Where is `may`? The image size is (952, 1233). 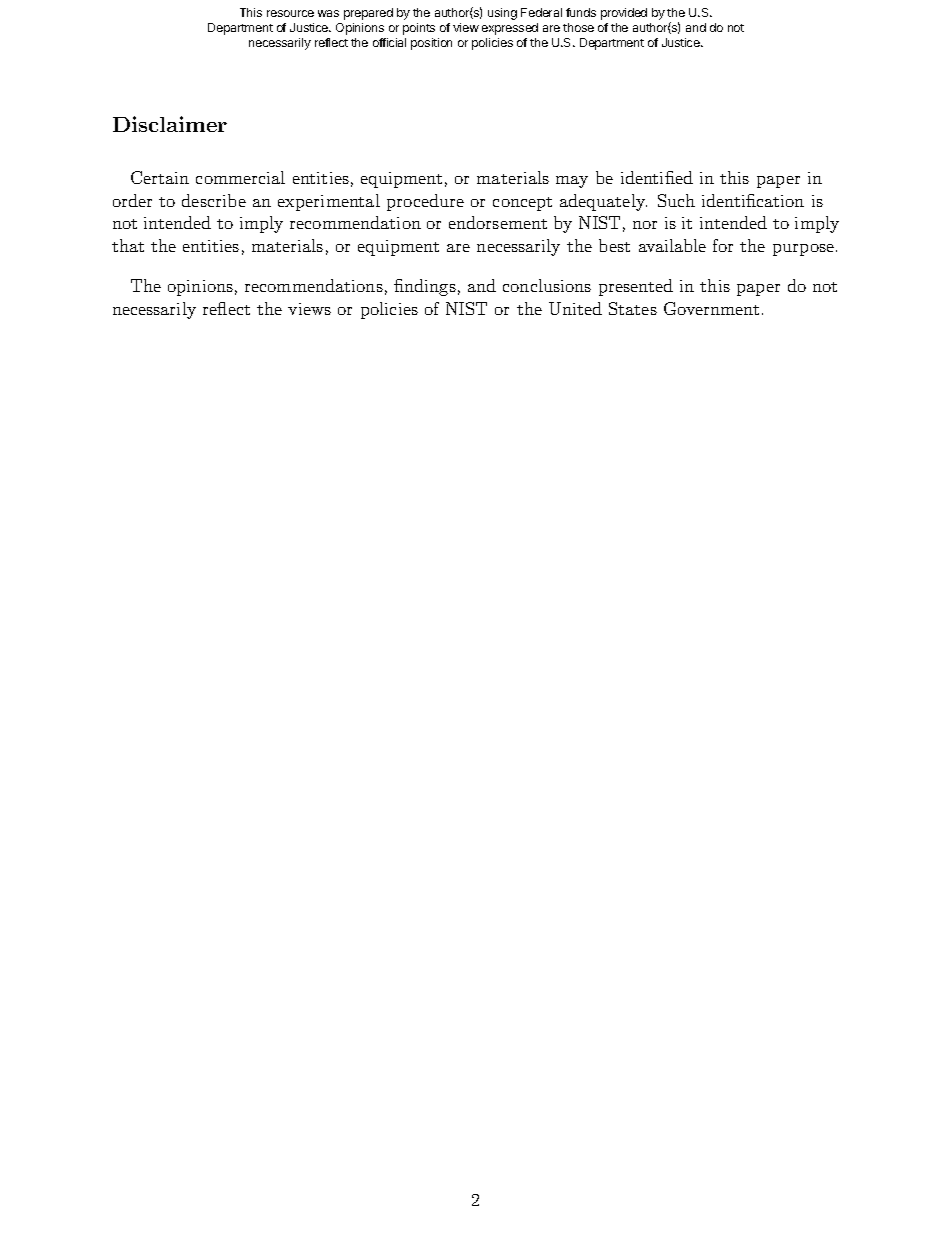
may is located at coordinates (572, 182).
